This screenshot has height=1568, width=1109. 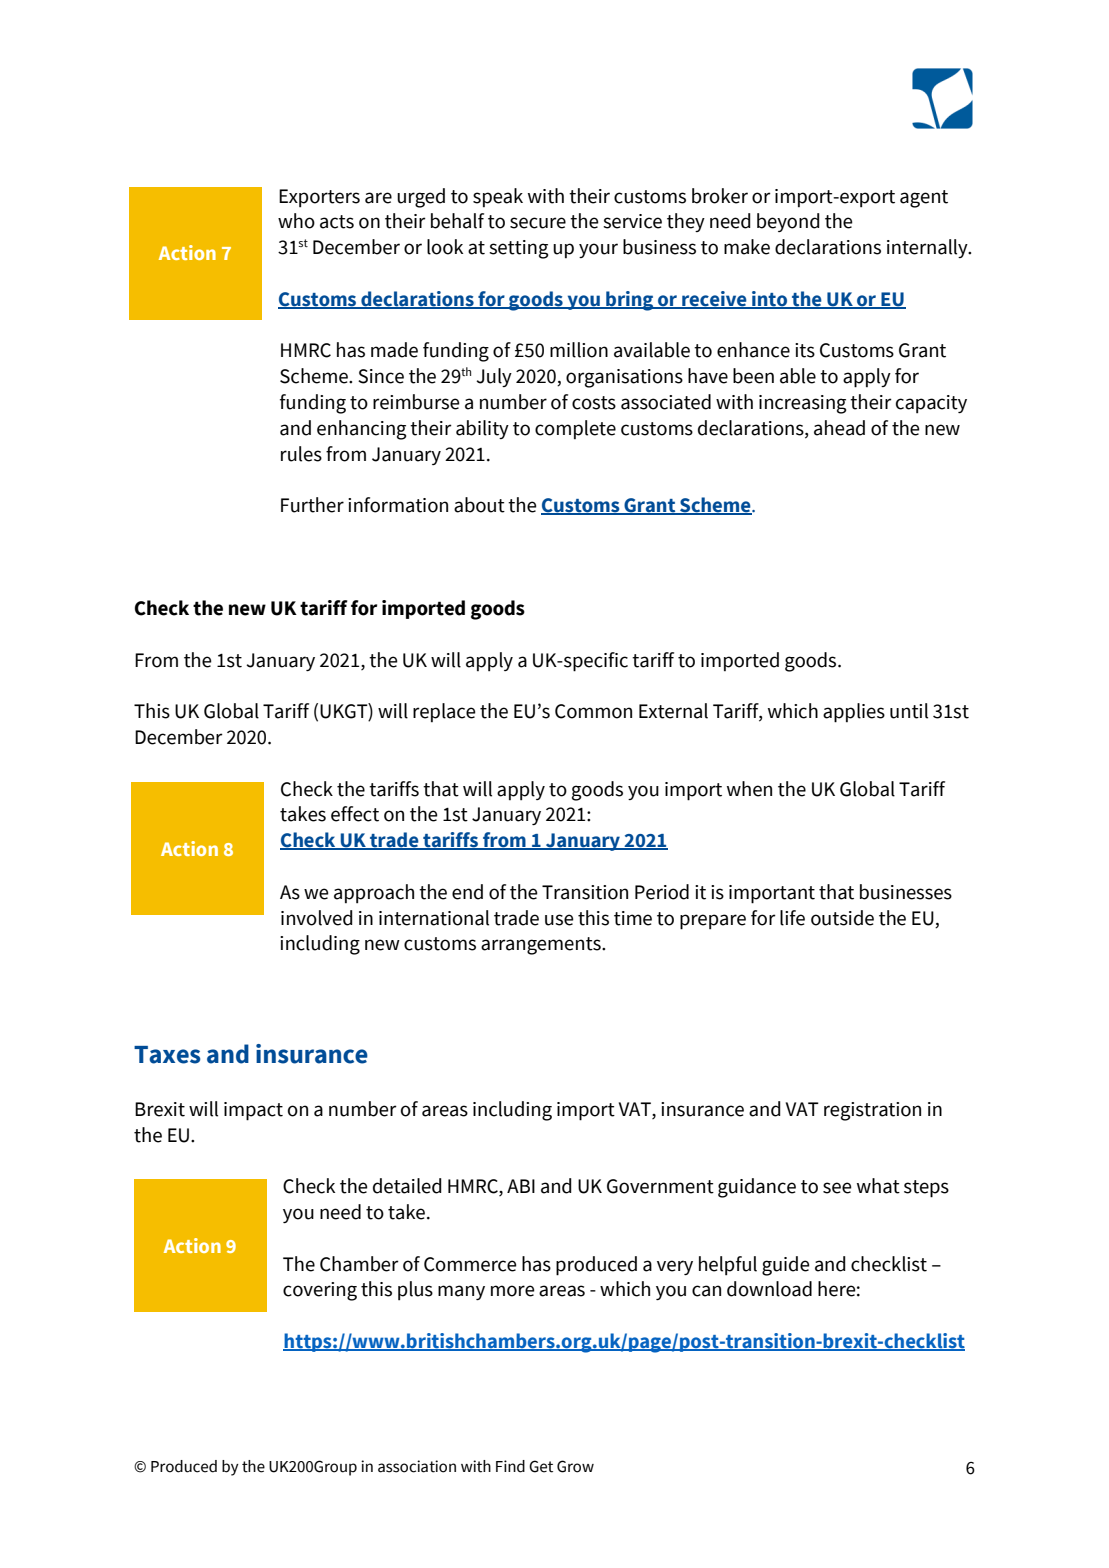 What do you see at coordinates (559, 920) in the screenshot?
I see `use` at bounding box center [559, 920].
